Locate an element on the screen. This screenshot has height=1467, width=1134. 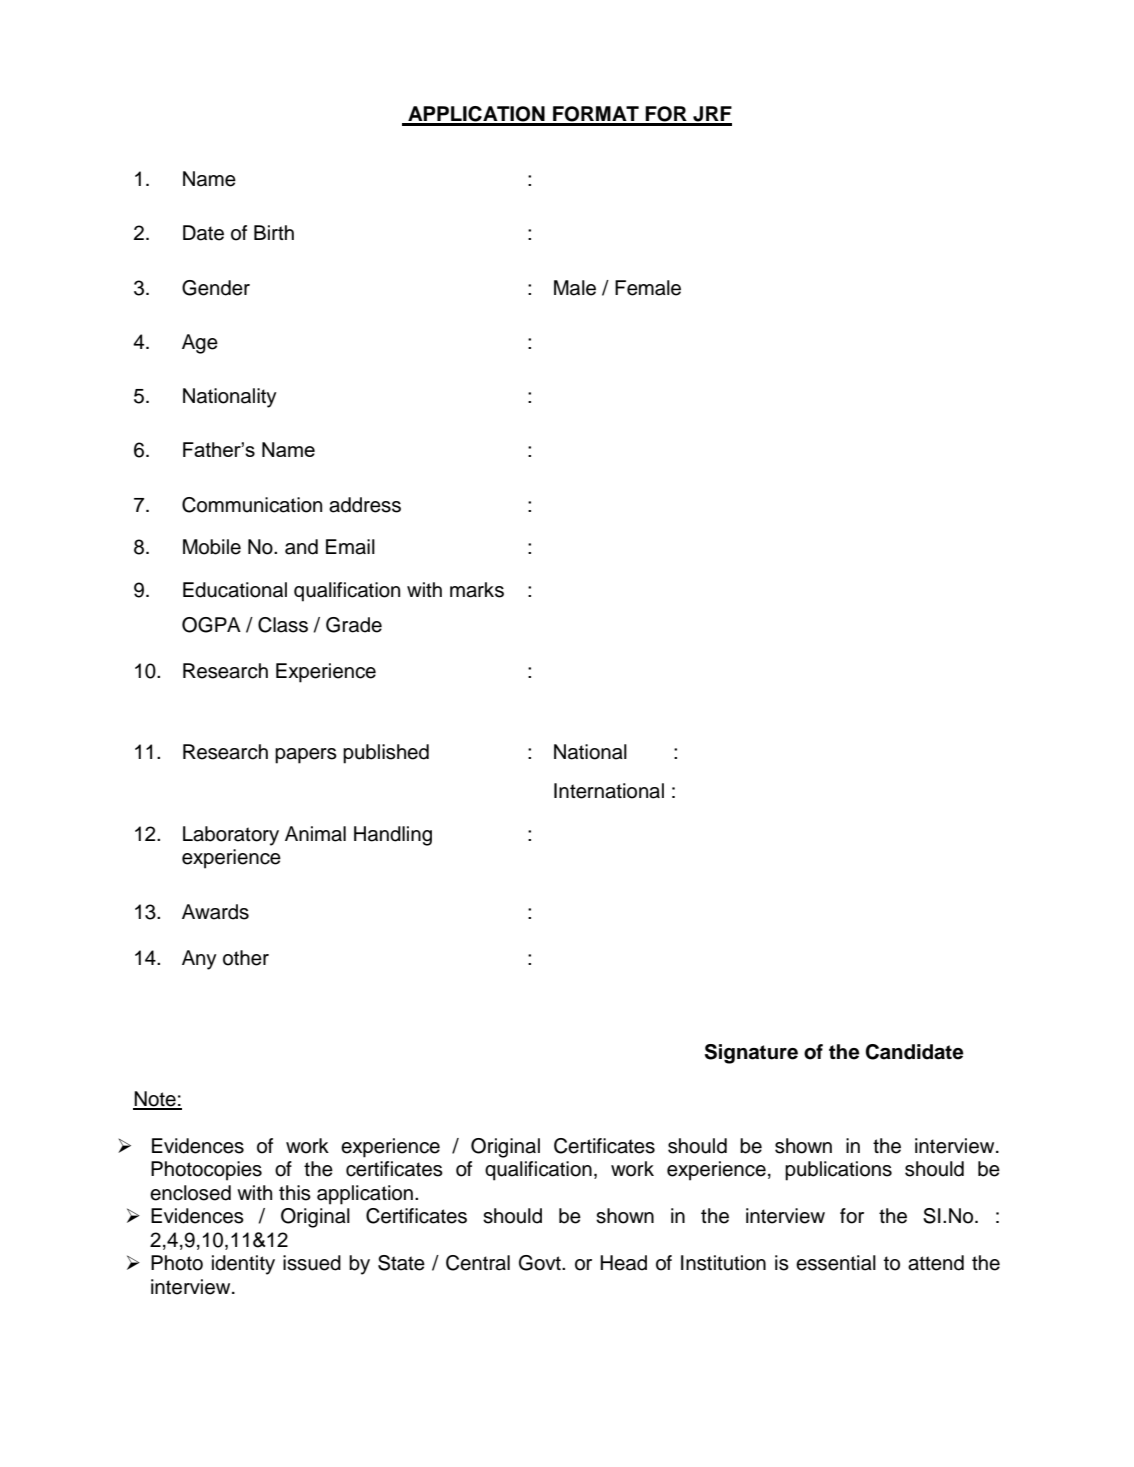
Gender is located at coordinates (216, 288).
